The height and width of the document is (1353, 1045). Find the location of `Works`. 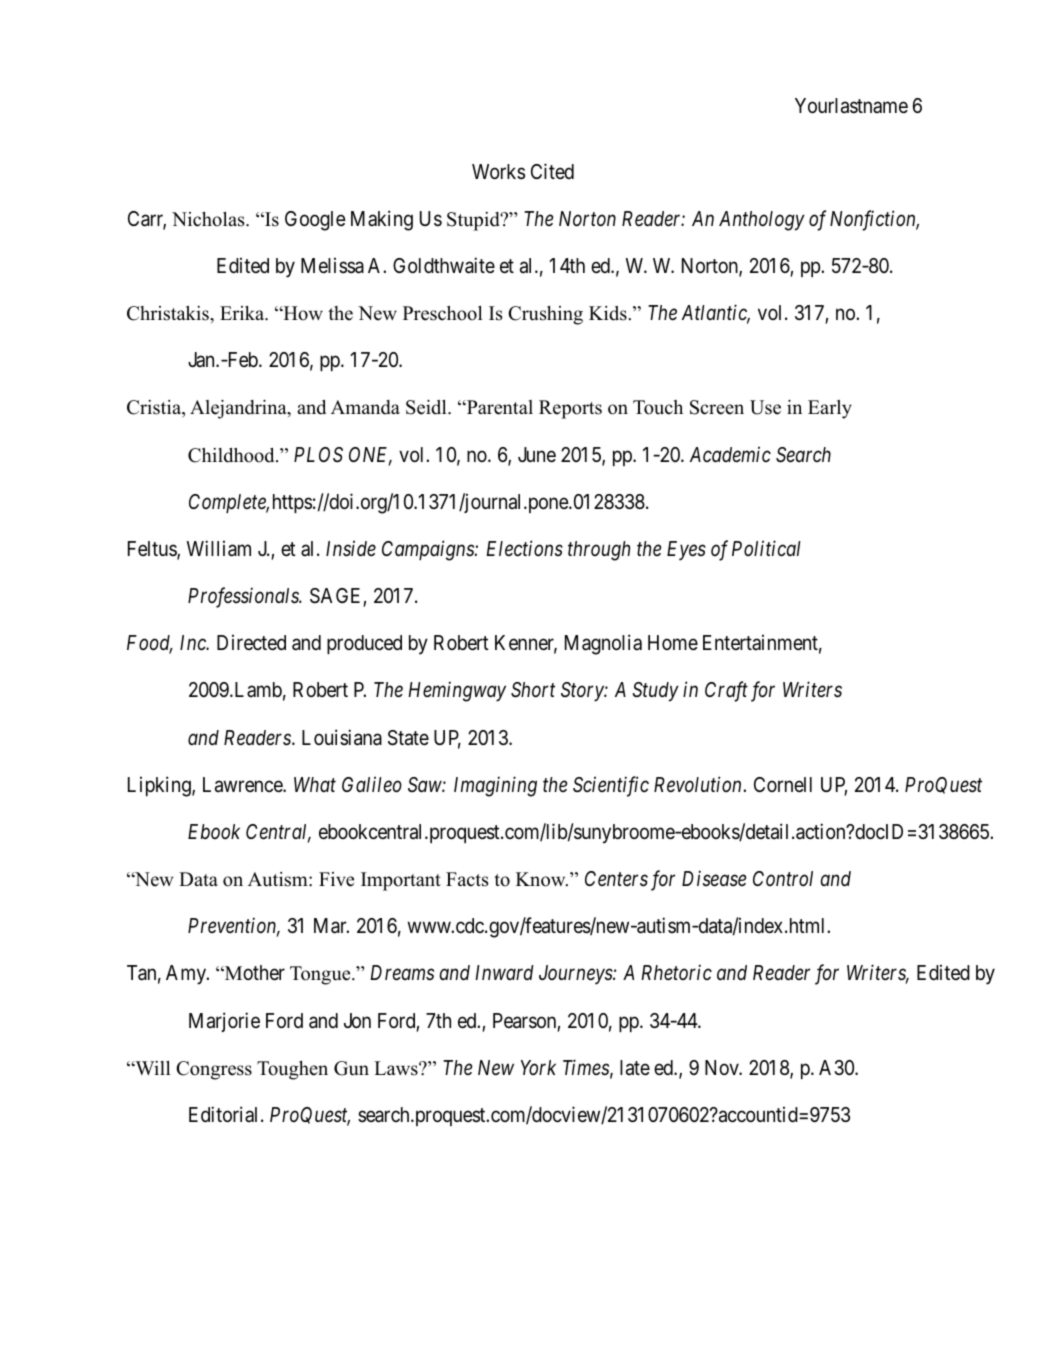

Works is located at coordinates (498, 172).
